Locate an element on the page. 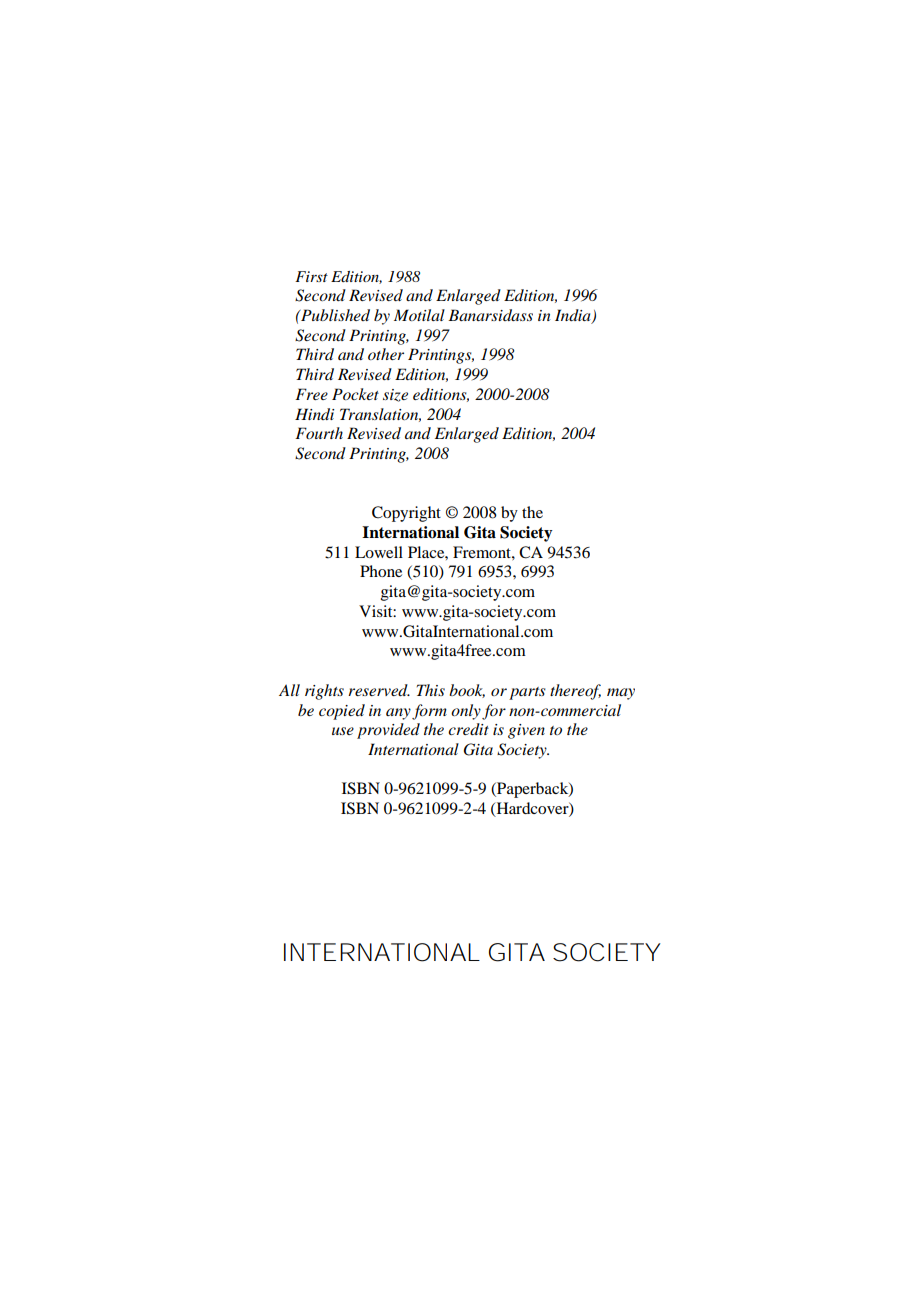  copied is located at coordinates (342, 712).
